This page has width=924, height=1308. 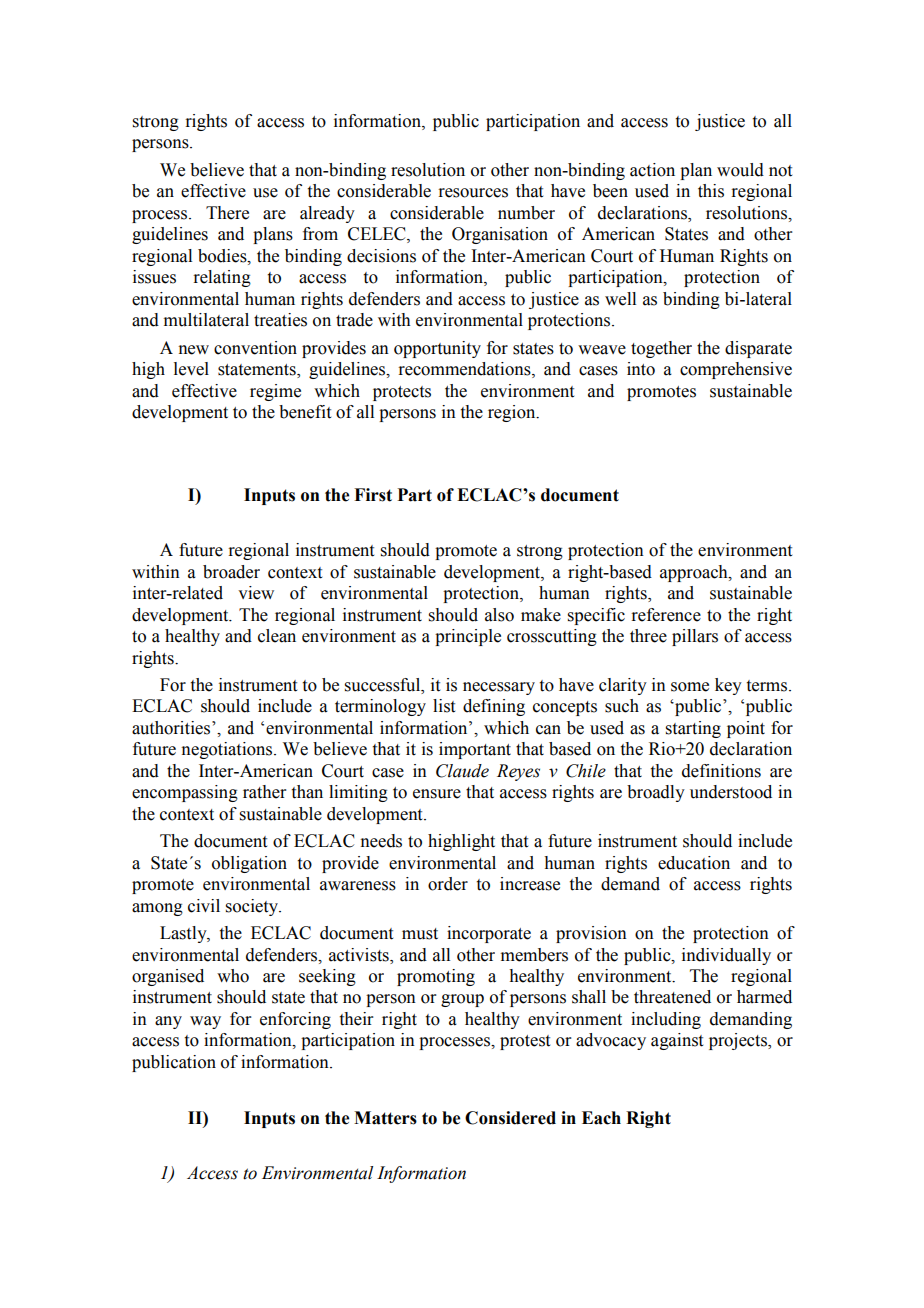 What do you see at coordinates (711, 191) in the page?
I see `this` at bounding box center [711, 191].
